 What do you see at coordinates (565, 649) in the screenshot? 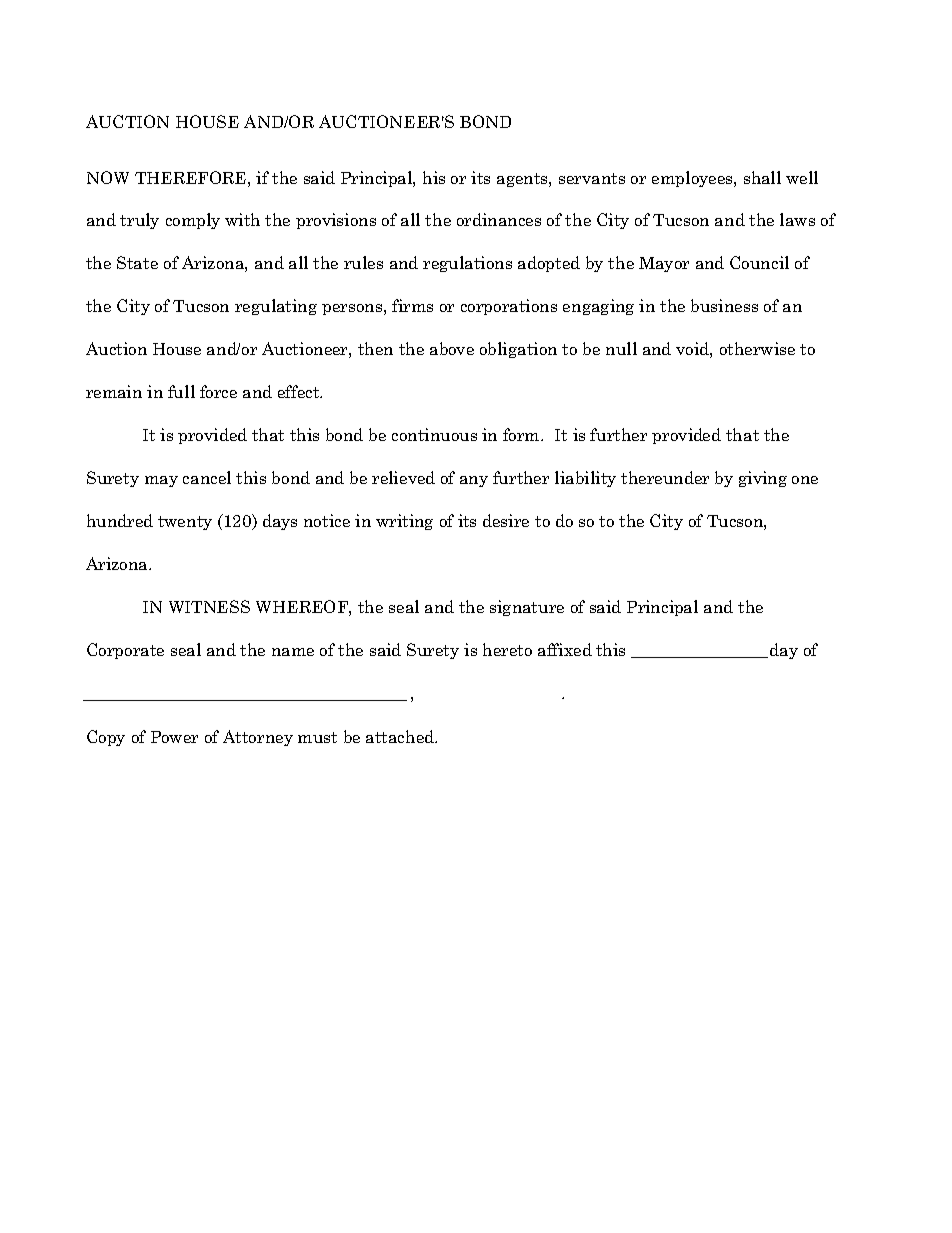
I see `affixed` at bounding box center [565, 649].
